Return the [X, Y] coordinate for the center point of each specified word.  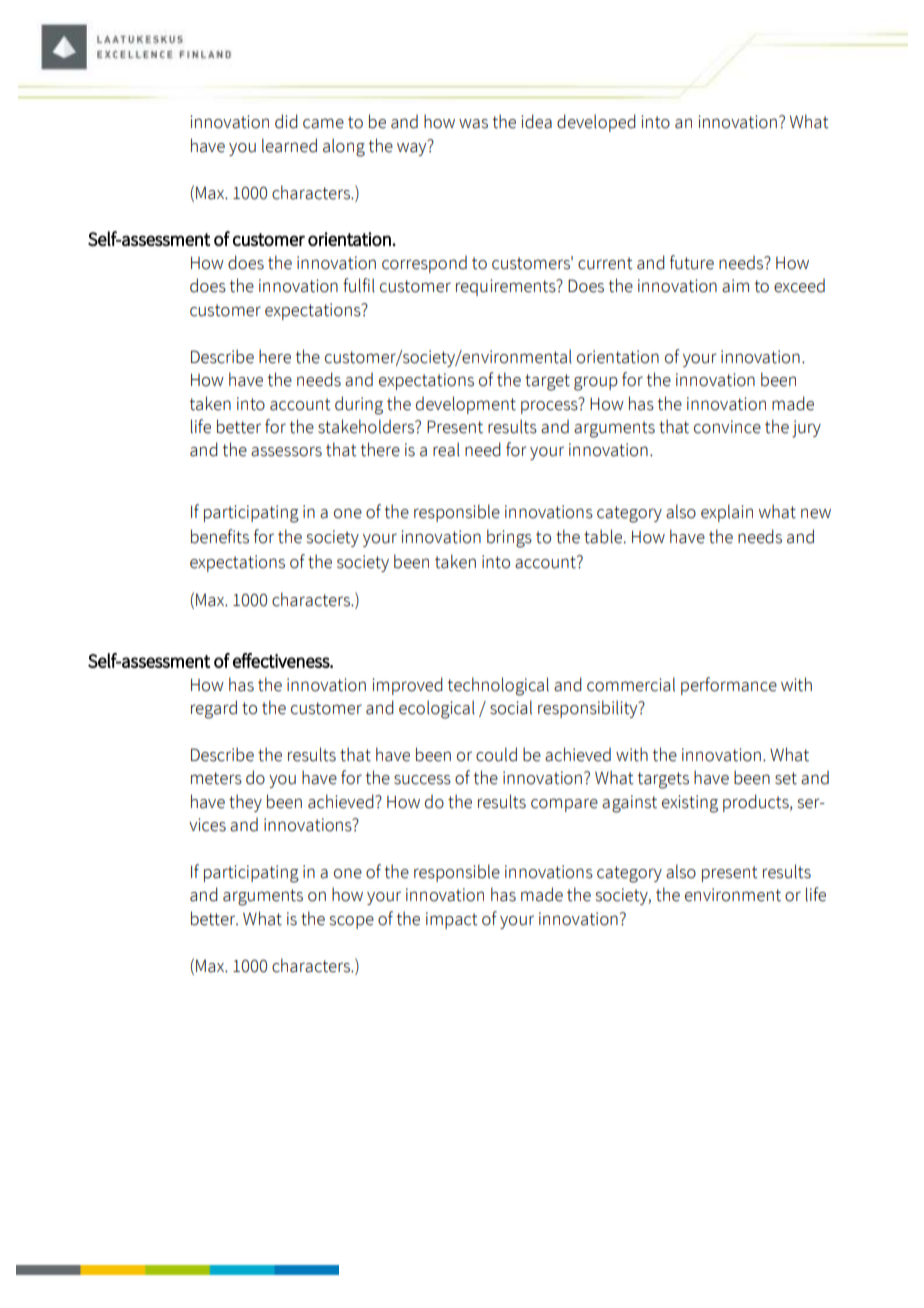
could [496, 754]
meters [216, 778]
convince [727, 427]
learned [289, 145]
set [786, 778]
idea [536, 121]
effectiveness [282, 660]
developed [596, 123]
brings [509, 538]
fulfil [359, 285]
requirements [507, 287]
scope [351, 922]
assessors [286, 451]
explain [727, 513]
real [446, 449]
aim [735, 286]
